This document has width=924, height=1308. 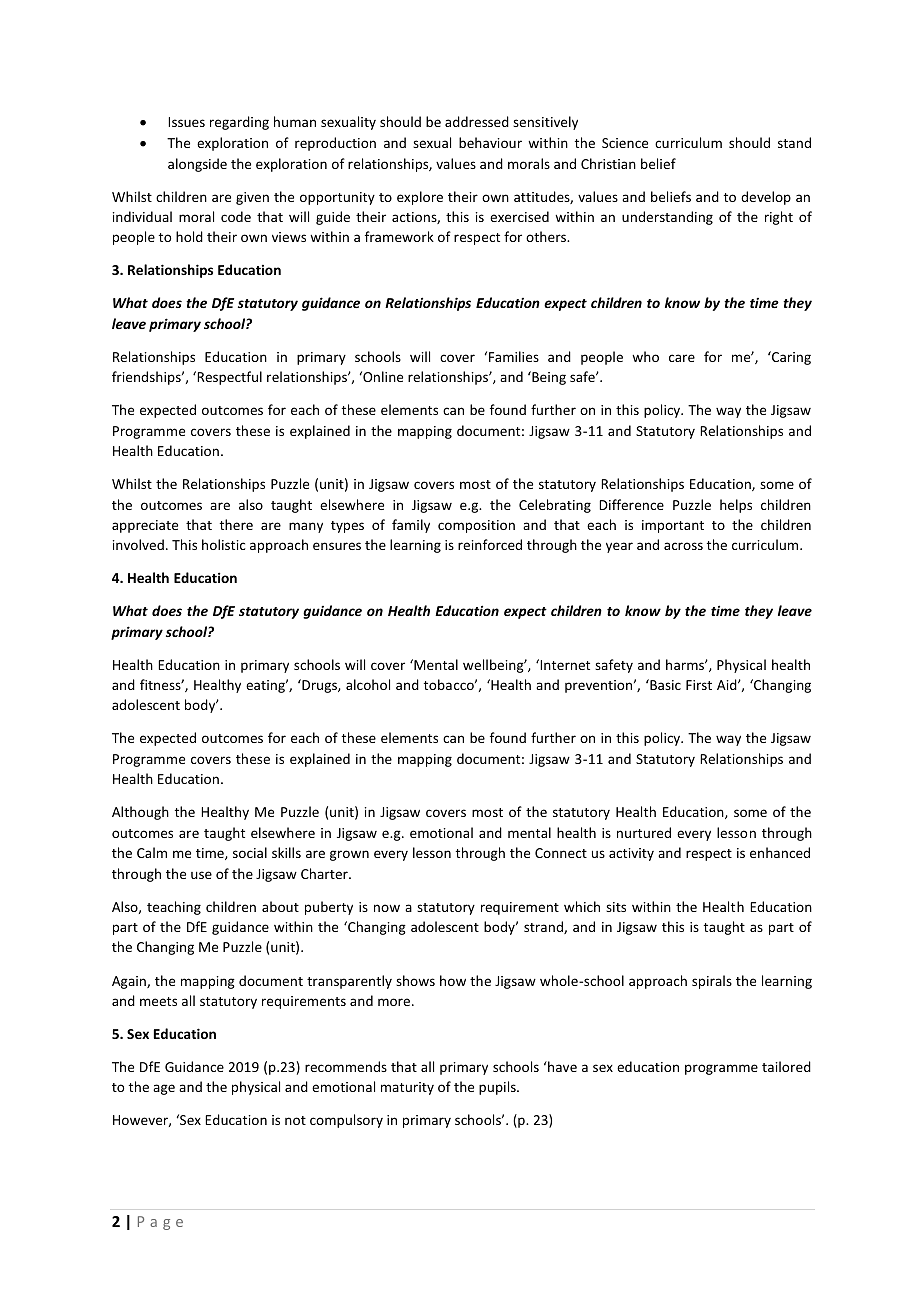 I want to click on develop, so click(x=766, y=198).
